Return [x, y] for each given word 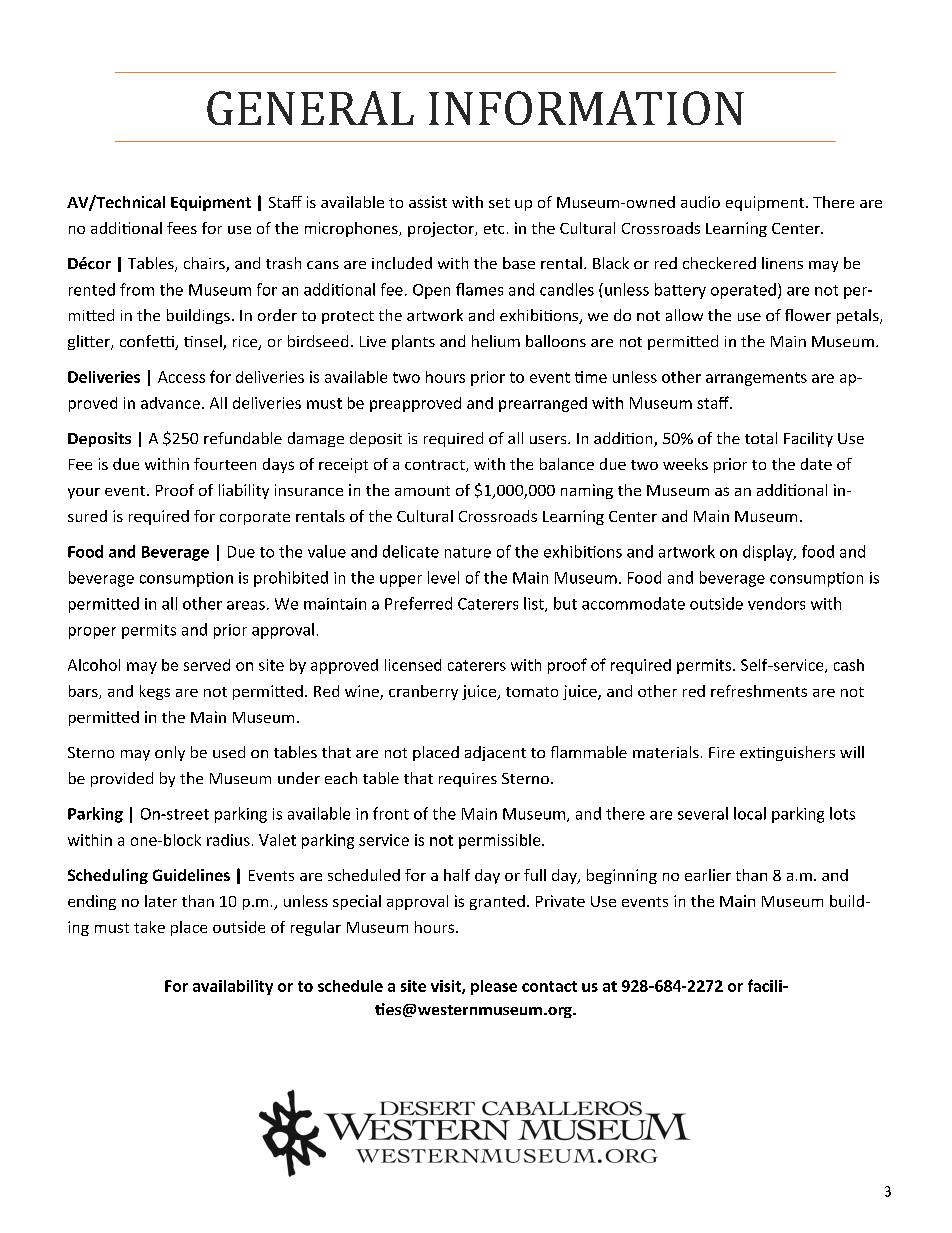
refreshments [759, 691]
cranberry [423, 692]
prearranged [543, 404]
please [494, 987]
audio [700, 202]
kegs [155, 692]
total [761, 438]
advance [170, 403]
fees [182, 228]
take [149, 927]
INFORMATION [586, 108]
